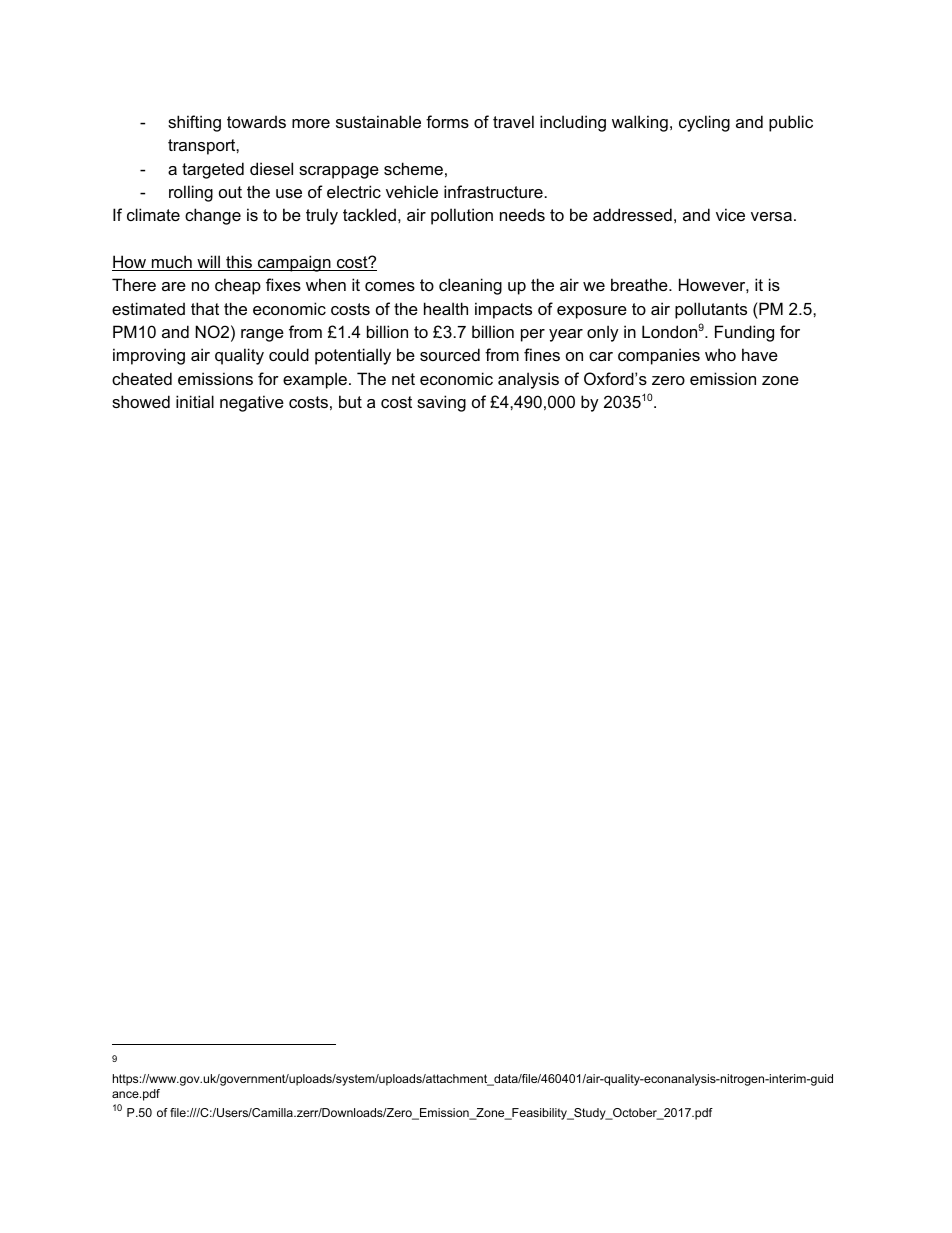 The height and width of the screenshot is (1233, 952). What do you see at coordinates (441, 403) in the screenshot?
I see `saving` at bounding box center [441, 403].
